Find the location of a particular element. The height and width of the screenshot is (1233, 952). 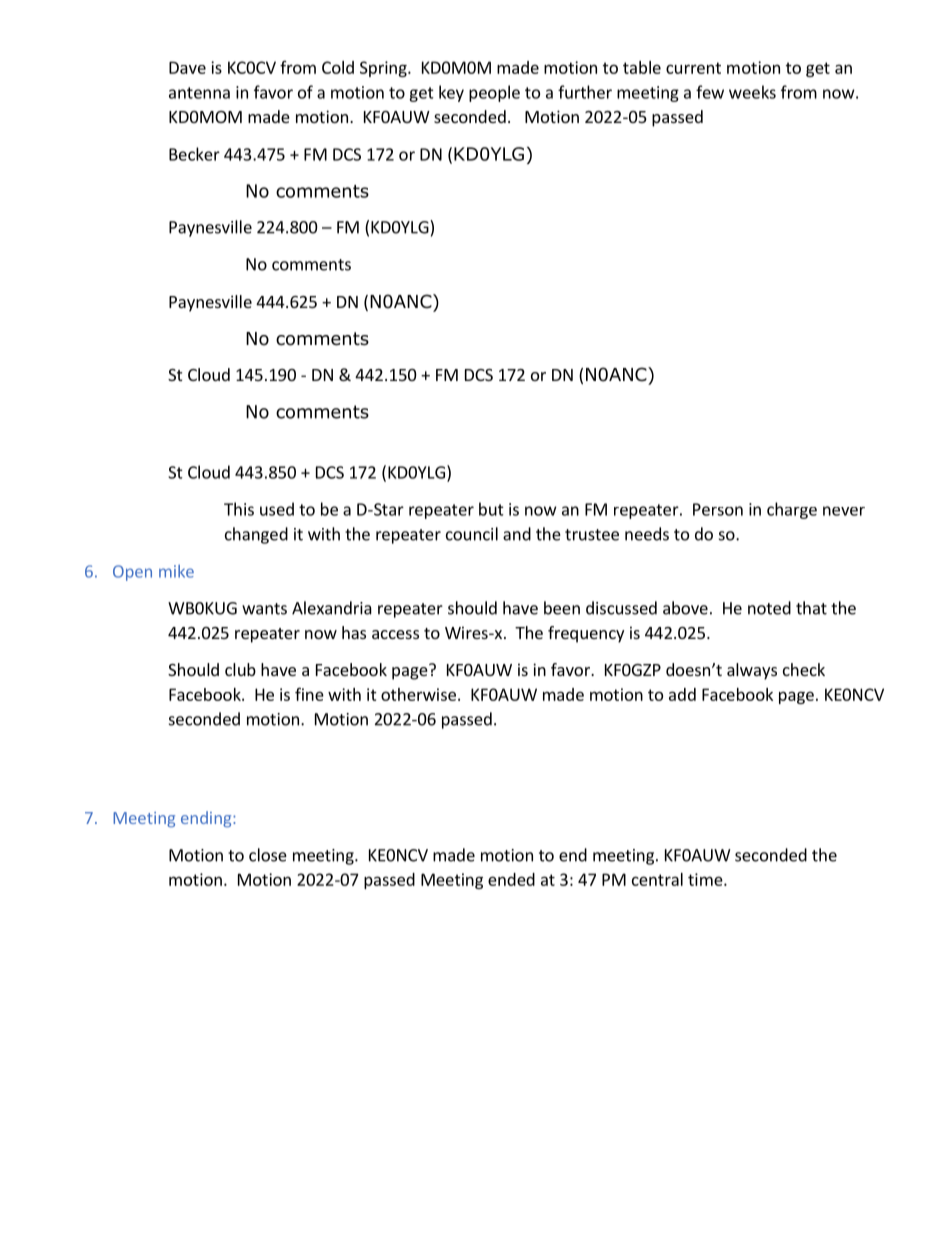

close is located at coordinates (268, 855).
